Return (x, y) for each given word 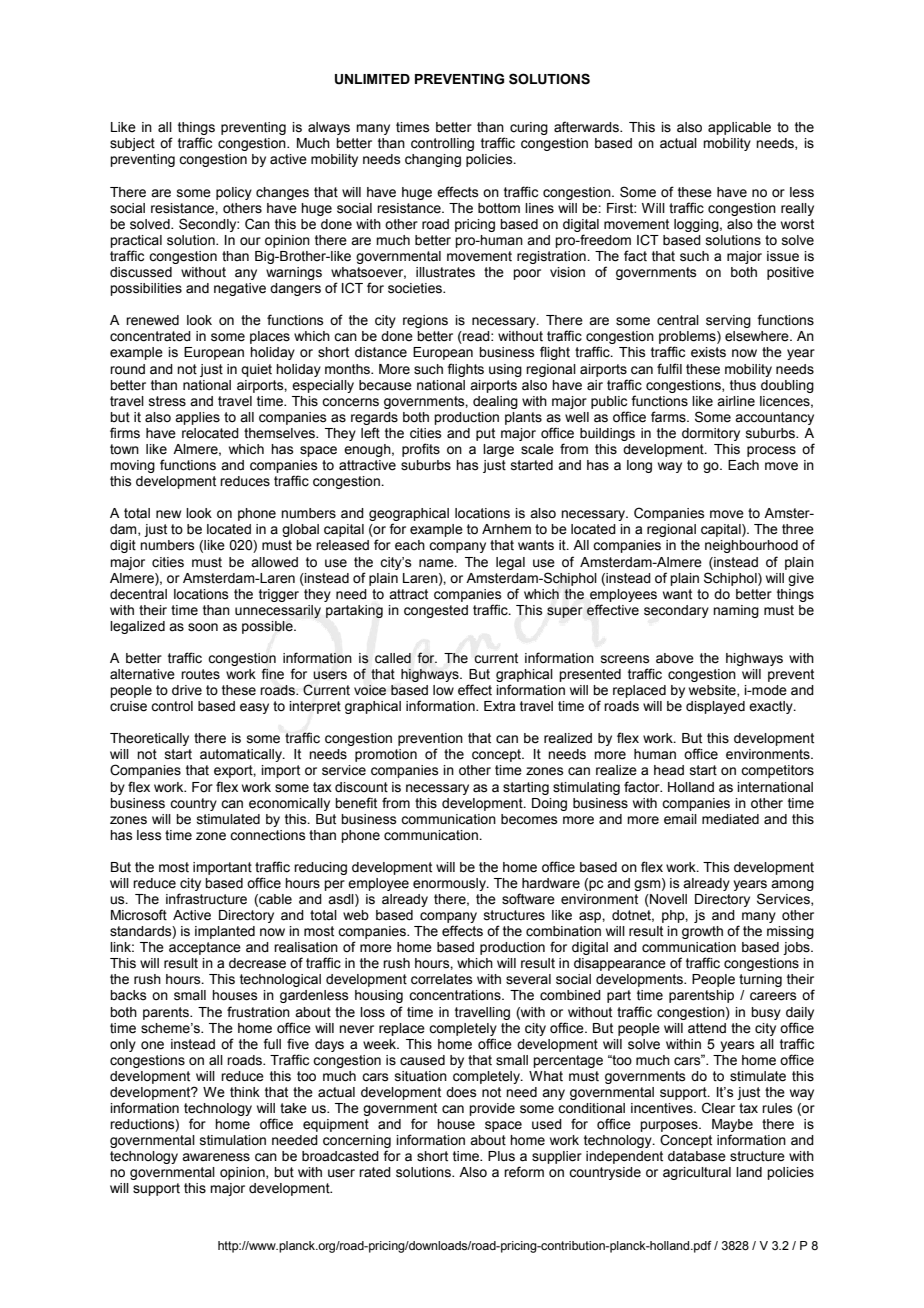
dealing (495, 402)
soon (203, 627)
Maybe (732, 1127)
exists (708, 352)
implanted (225, 932)
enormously (450, 884)
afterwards (587, 127)
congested (436, 611)
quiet (256, 370)
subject (132, 144)
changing (433, 160)
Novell (667, 900)
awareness (216, 1157)
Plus (501, 1156)
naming (736, 611)
